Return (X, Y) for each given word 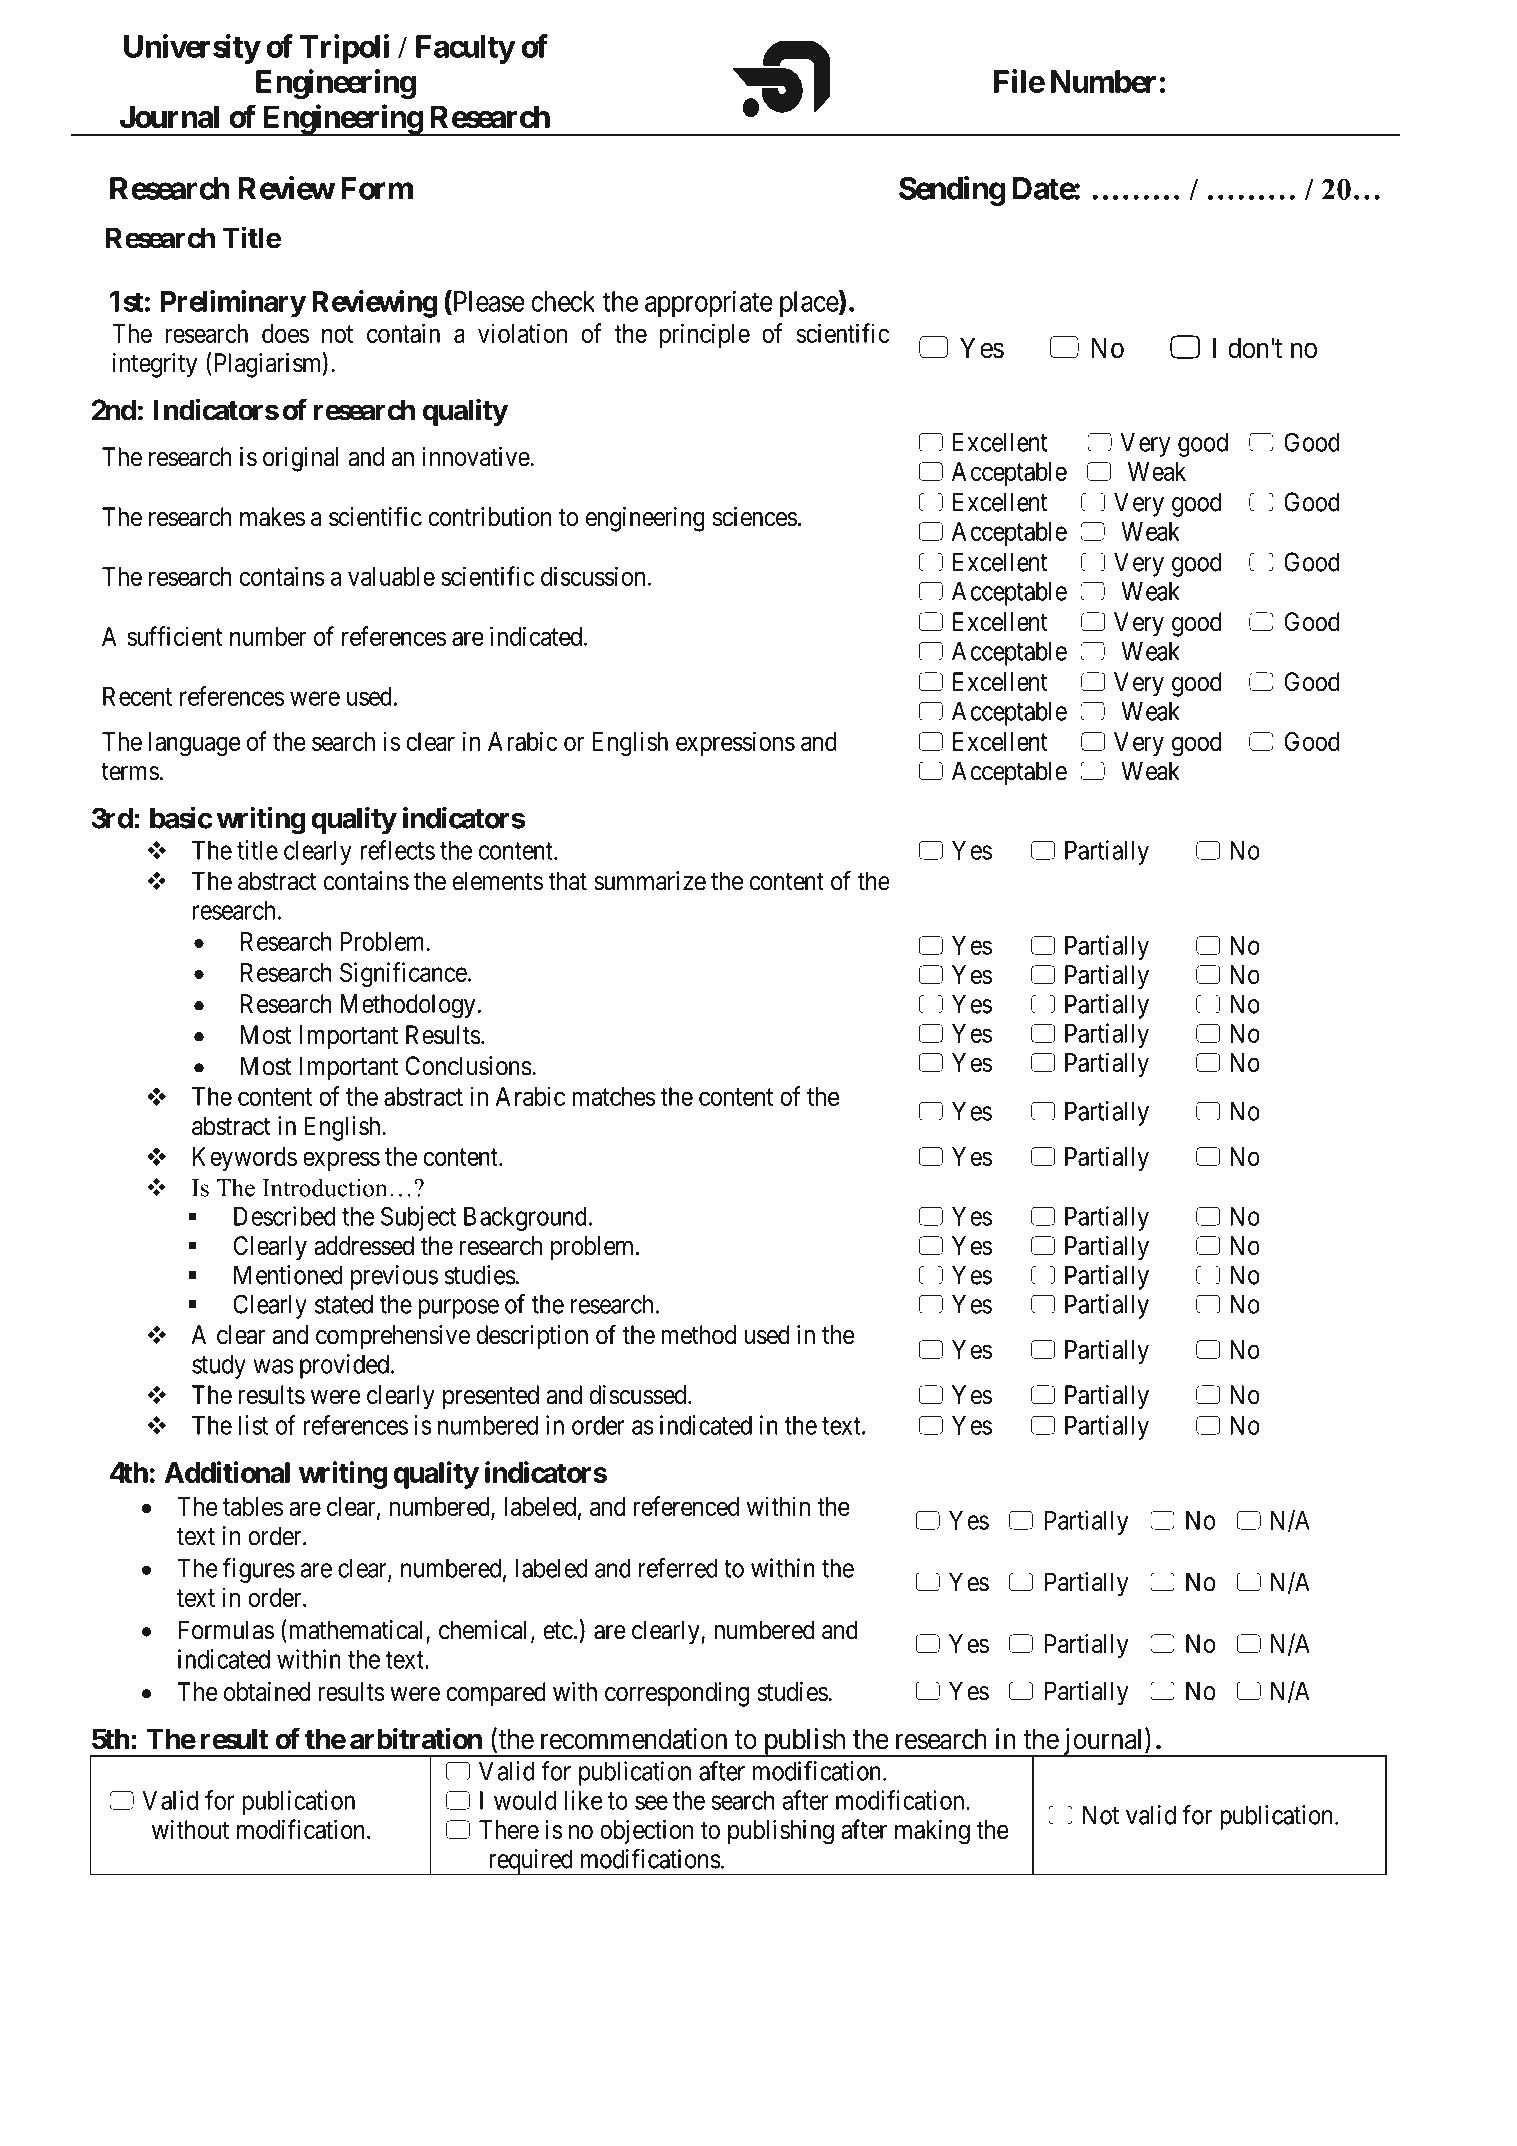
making (932, 1832)
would (525, 1800)
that (567, 881)
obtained (267, 1692)
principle (705, 335)
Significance (403, 974)
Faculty (465, 49)
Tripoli (344, 49)
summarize (650, 881)
